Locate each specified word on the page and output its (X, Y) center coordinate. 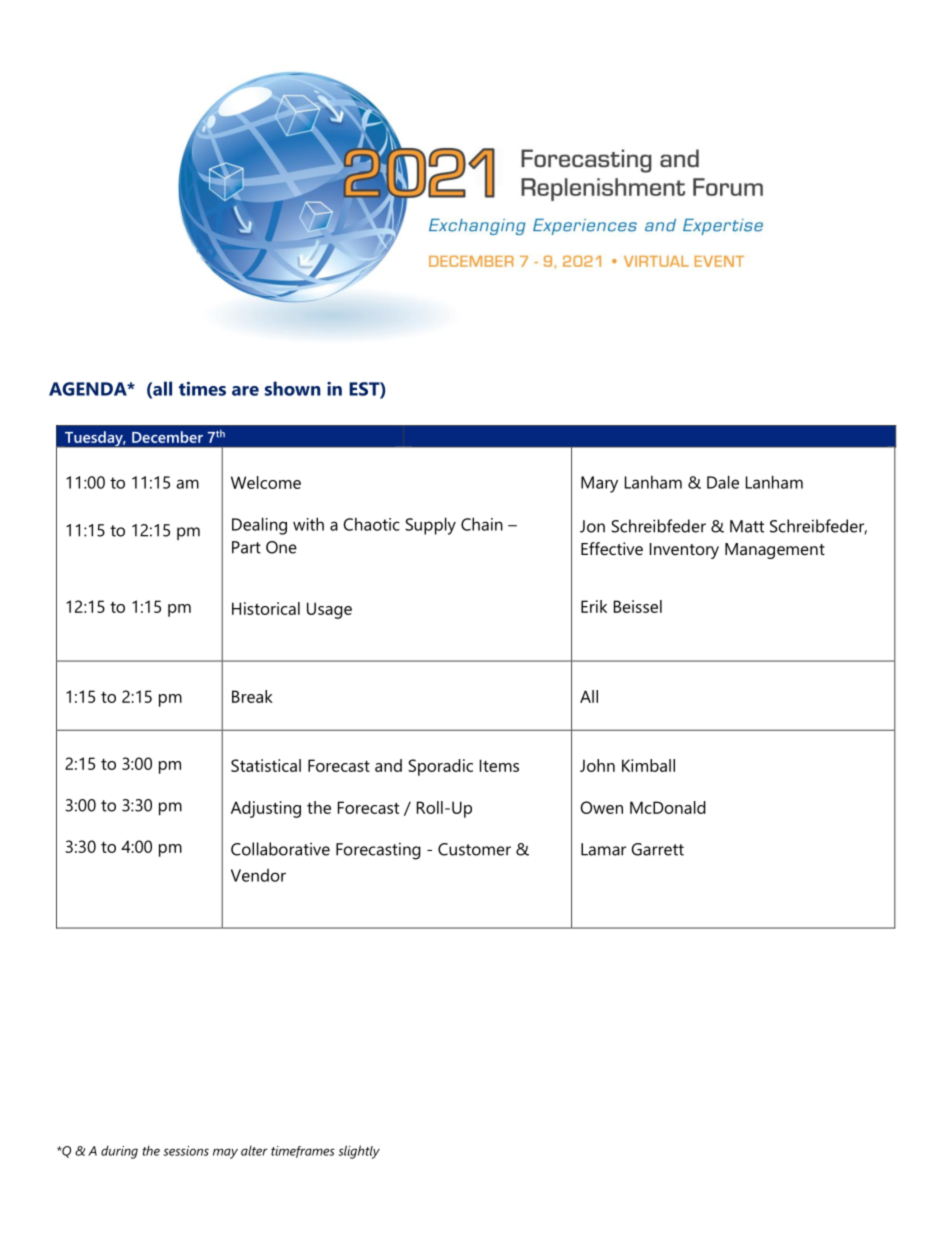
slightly (359, 1152)
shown (293, 388)
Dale (723, 482)
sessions (186, 1151)
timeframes (303, 1152)
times (202, 388)
